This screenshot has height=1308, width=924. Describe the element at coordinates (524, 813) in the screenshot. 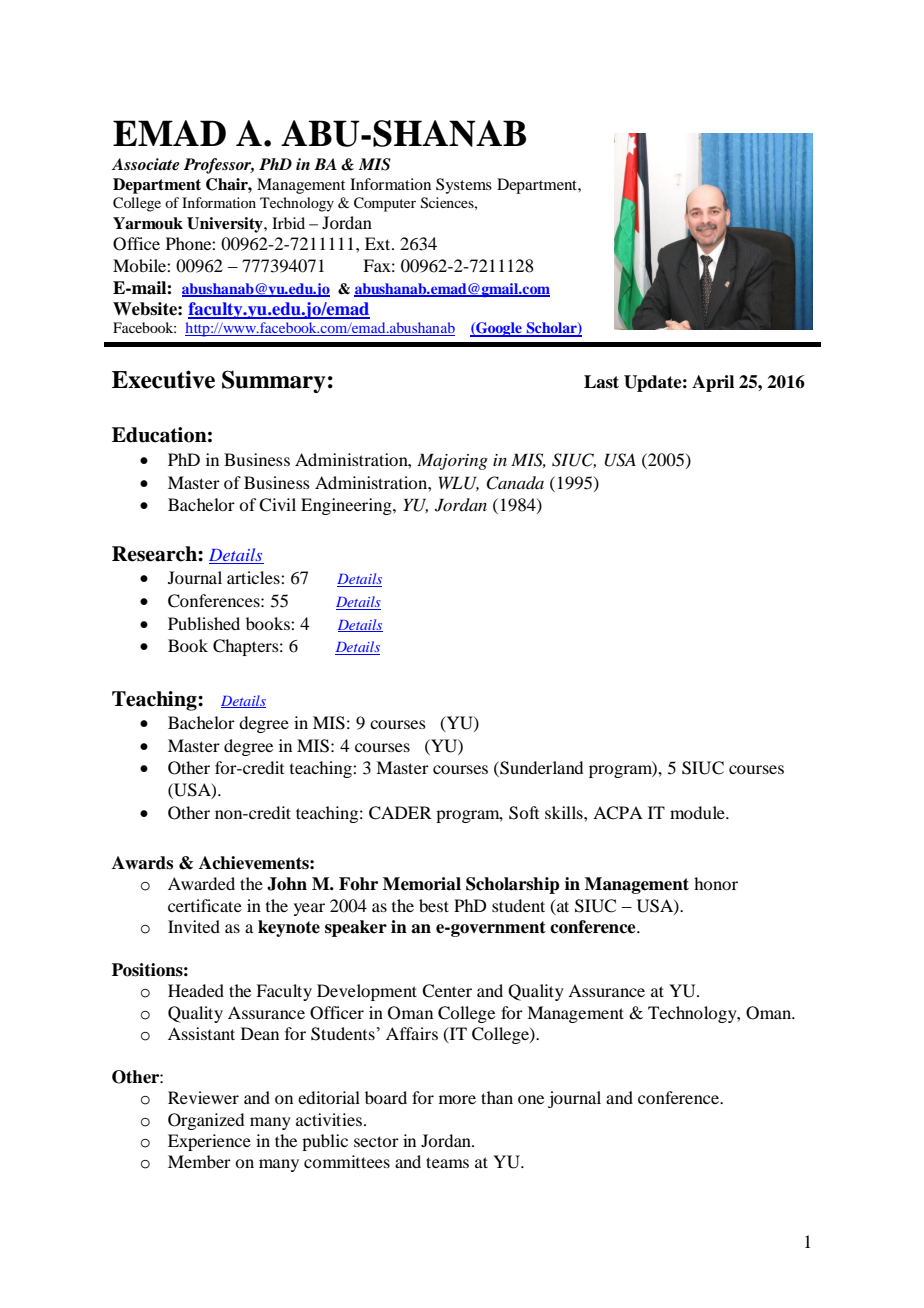

I see `Soft` at that location.
